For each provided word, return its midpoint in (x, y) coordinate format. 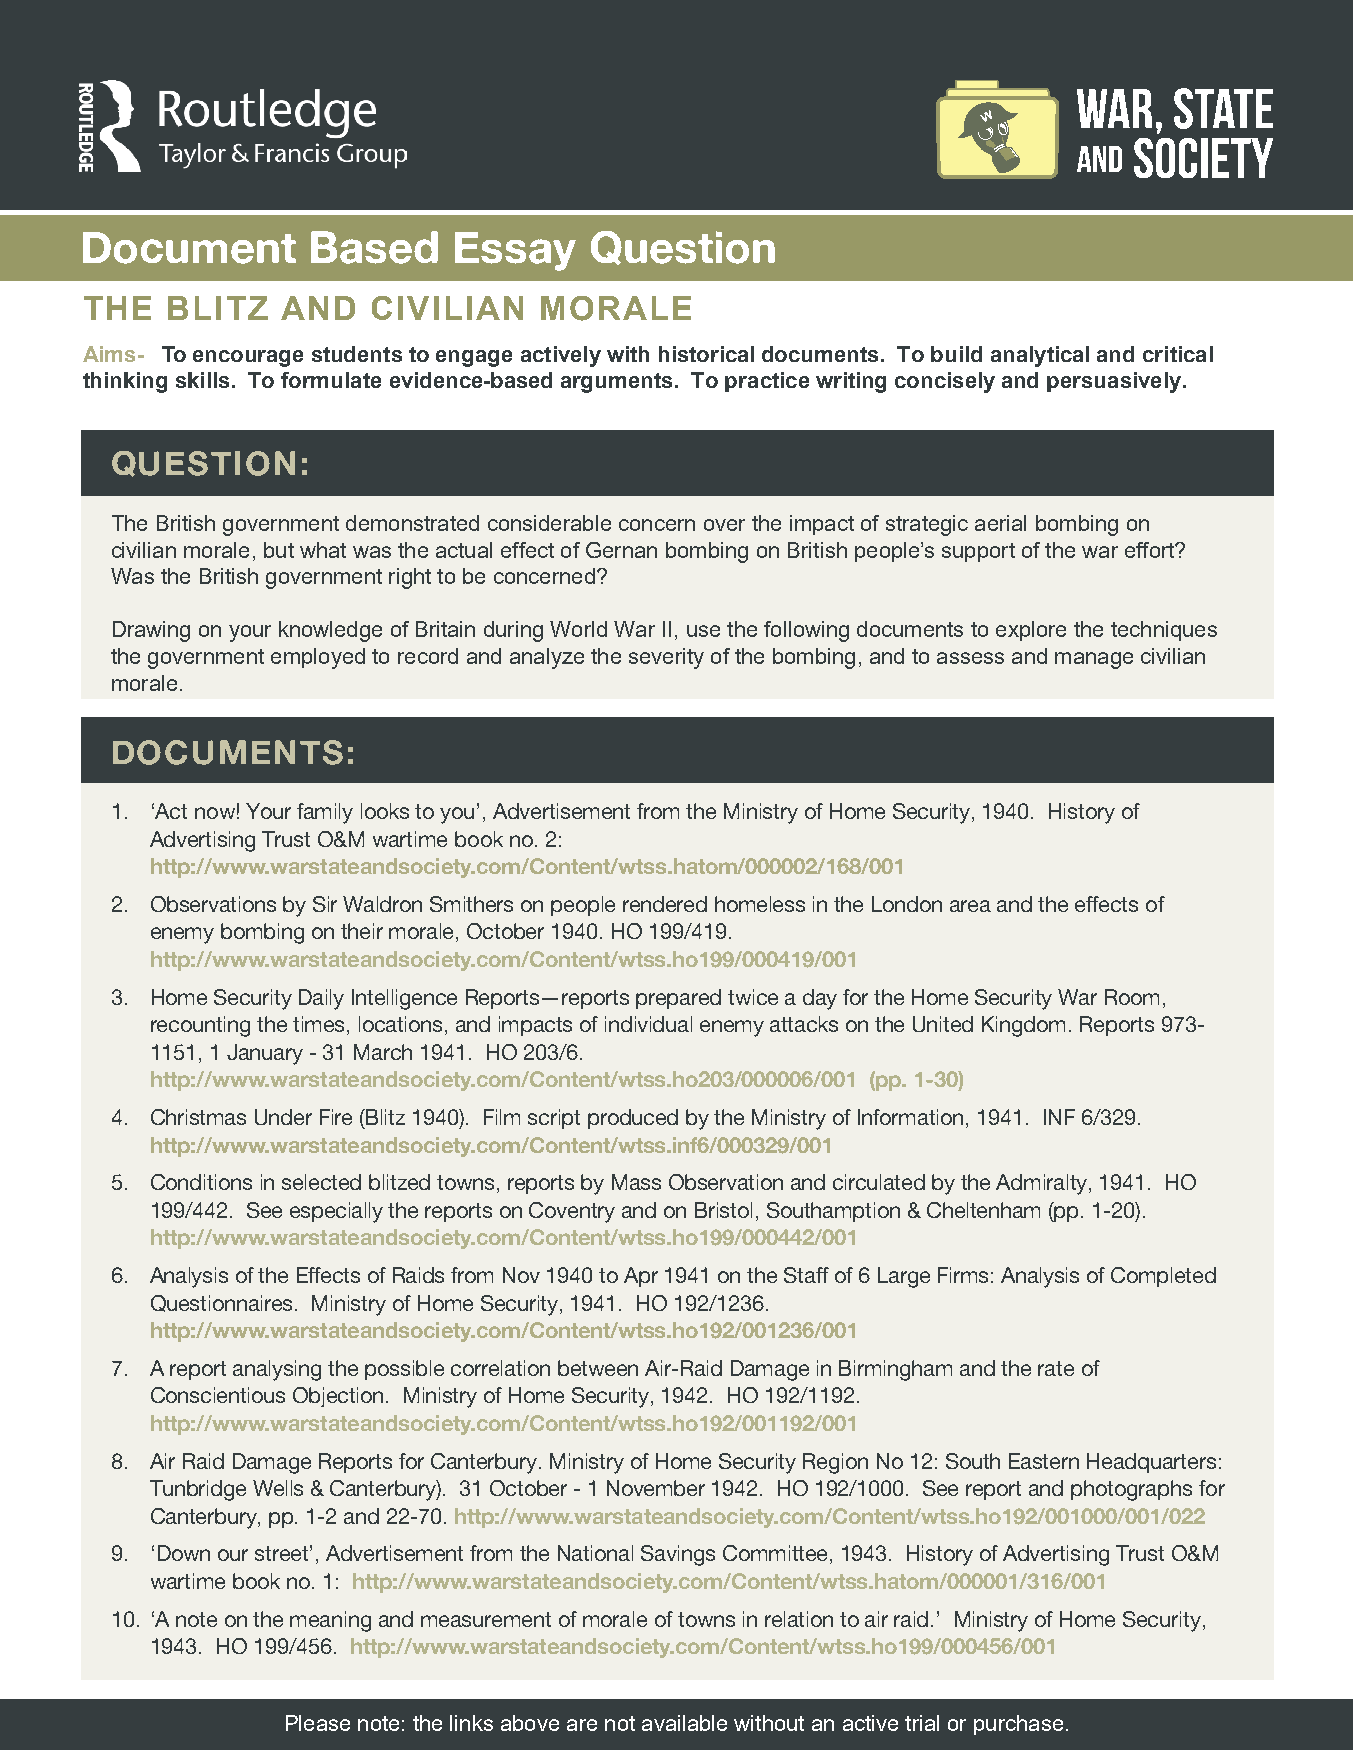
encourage (248, 358)
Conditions (201, 1182)
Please (318, 1723)
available (684, 1723)
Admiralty (1043, 1184)
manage (1094, 660)
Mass (636, 1182)
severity (666, 658)
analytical (1040, 356)
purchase (1018, 1725)
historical (706, 354)
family (325, 813)
